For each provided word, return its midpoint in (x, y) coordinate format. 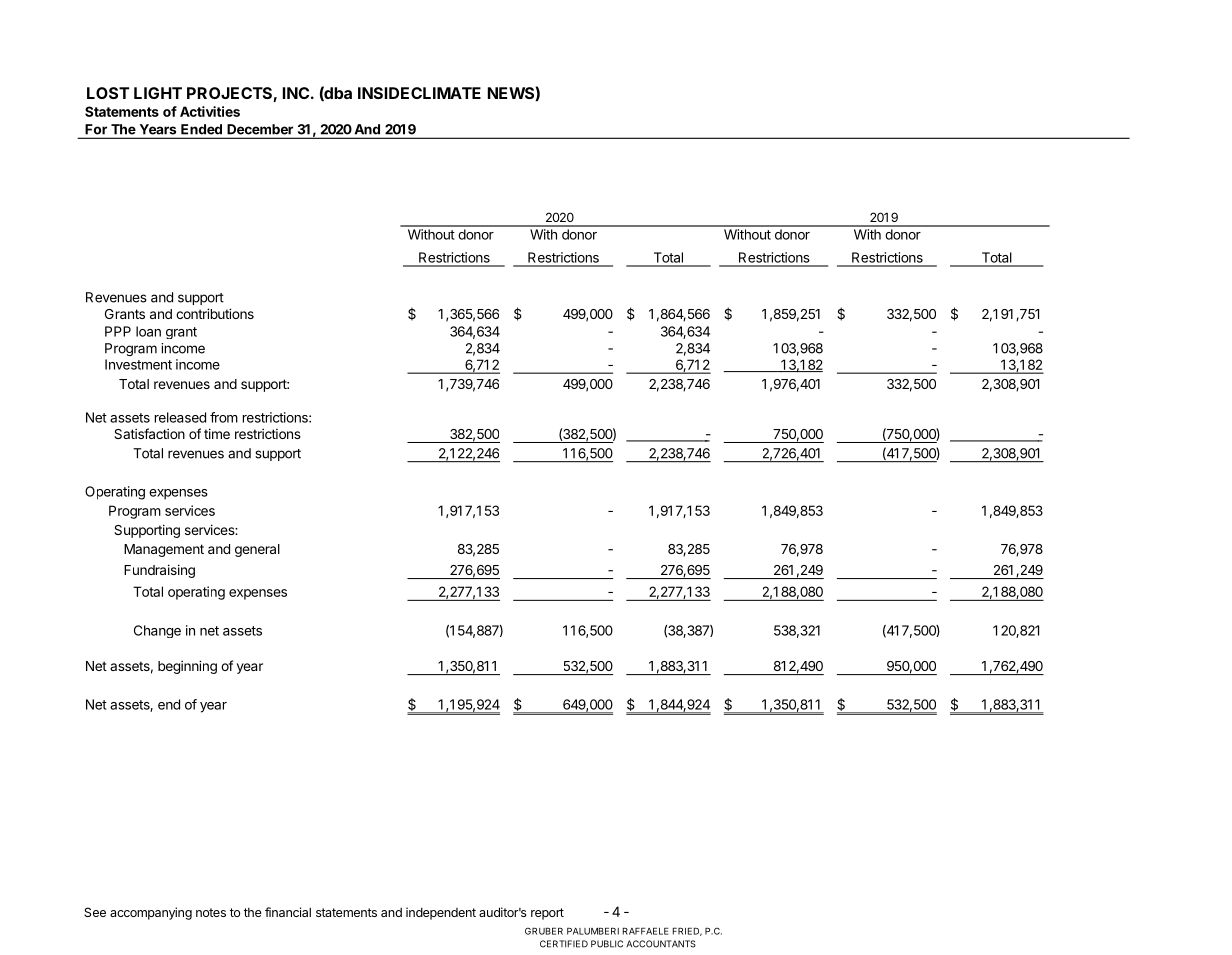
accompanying (151, 913)
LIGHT (158, 93)
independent (441, 913)
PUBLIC (607, 944)
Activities (210, 111)
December (260, 129)
